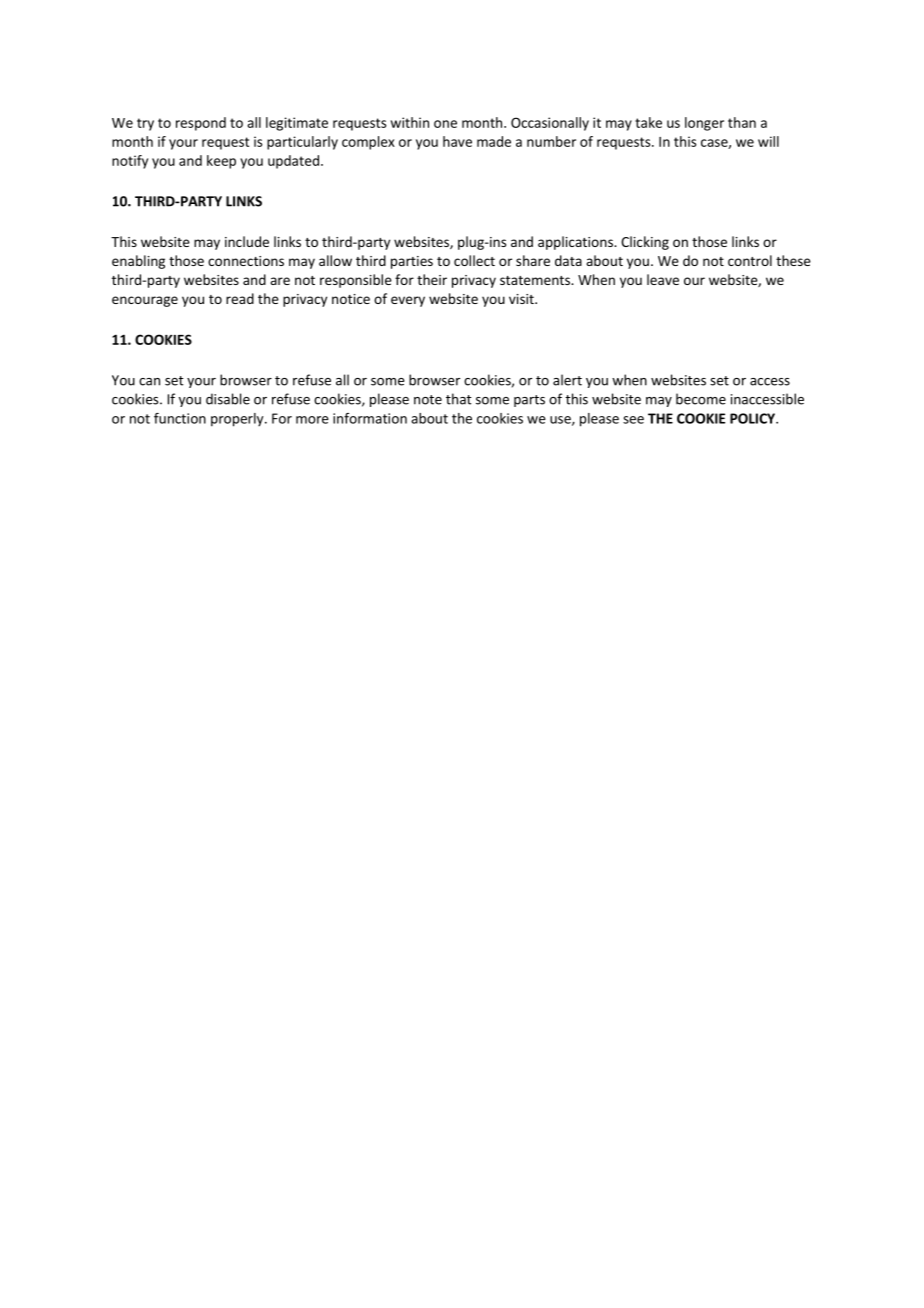 The image size is (924, 1308). I want to click on longer, so click(704, 124).
